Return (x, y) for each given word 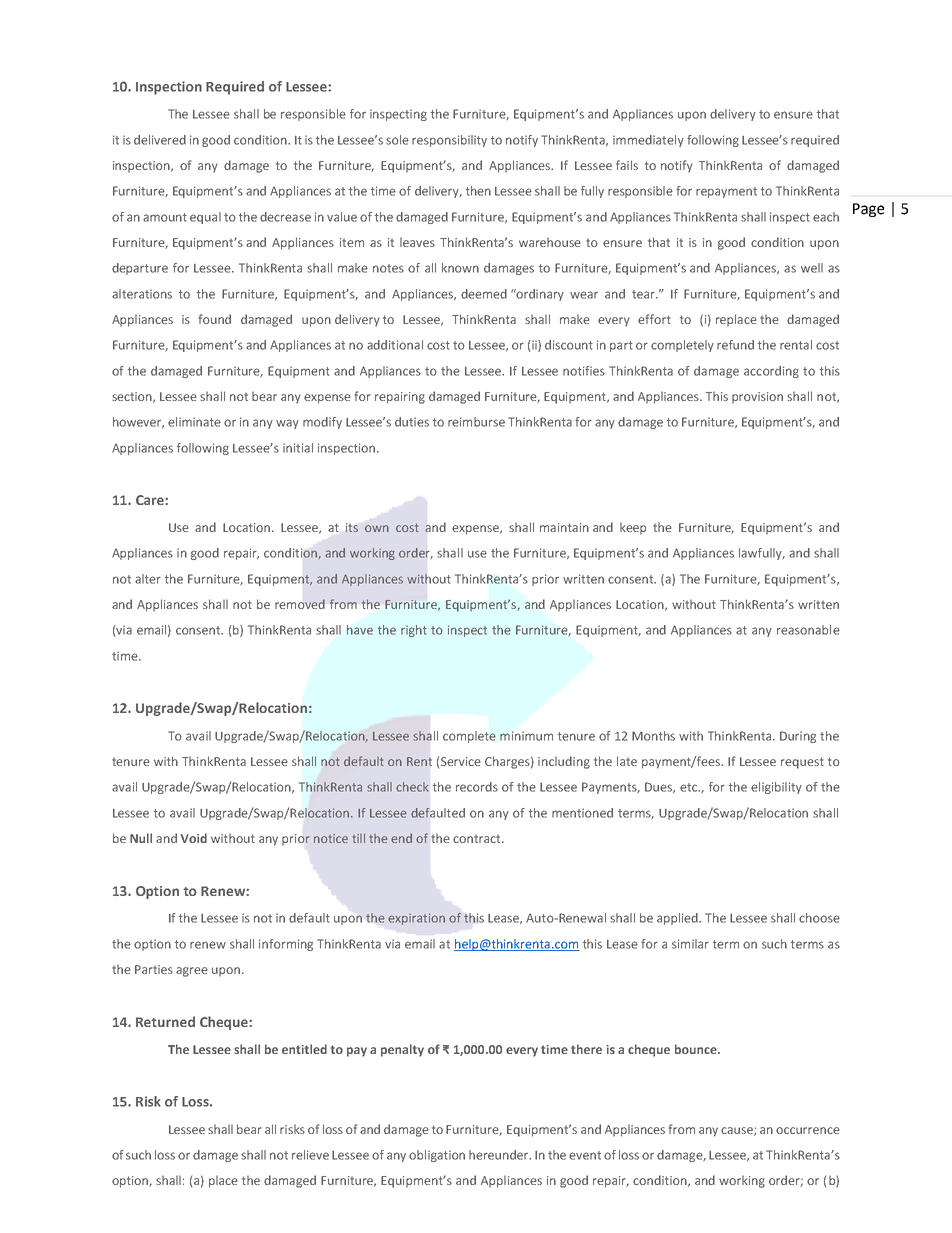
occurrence (808, 1130)
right (414, 631)
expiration (416, 919)
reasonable (808, 630)
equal (205, 218)
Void (194, 838)
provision (757, 397)
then (478, 191)
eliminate (194, 422)
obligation (437, 1156)
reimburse (476, 422)
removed (300, 604)
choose (819, 918)
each (826, 217)
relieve (310, 1155)
